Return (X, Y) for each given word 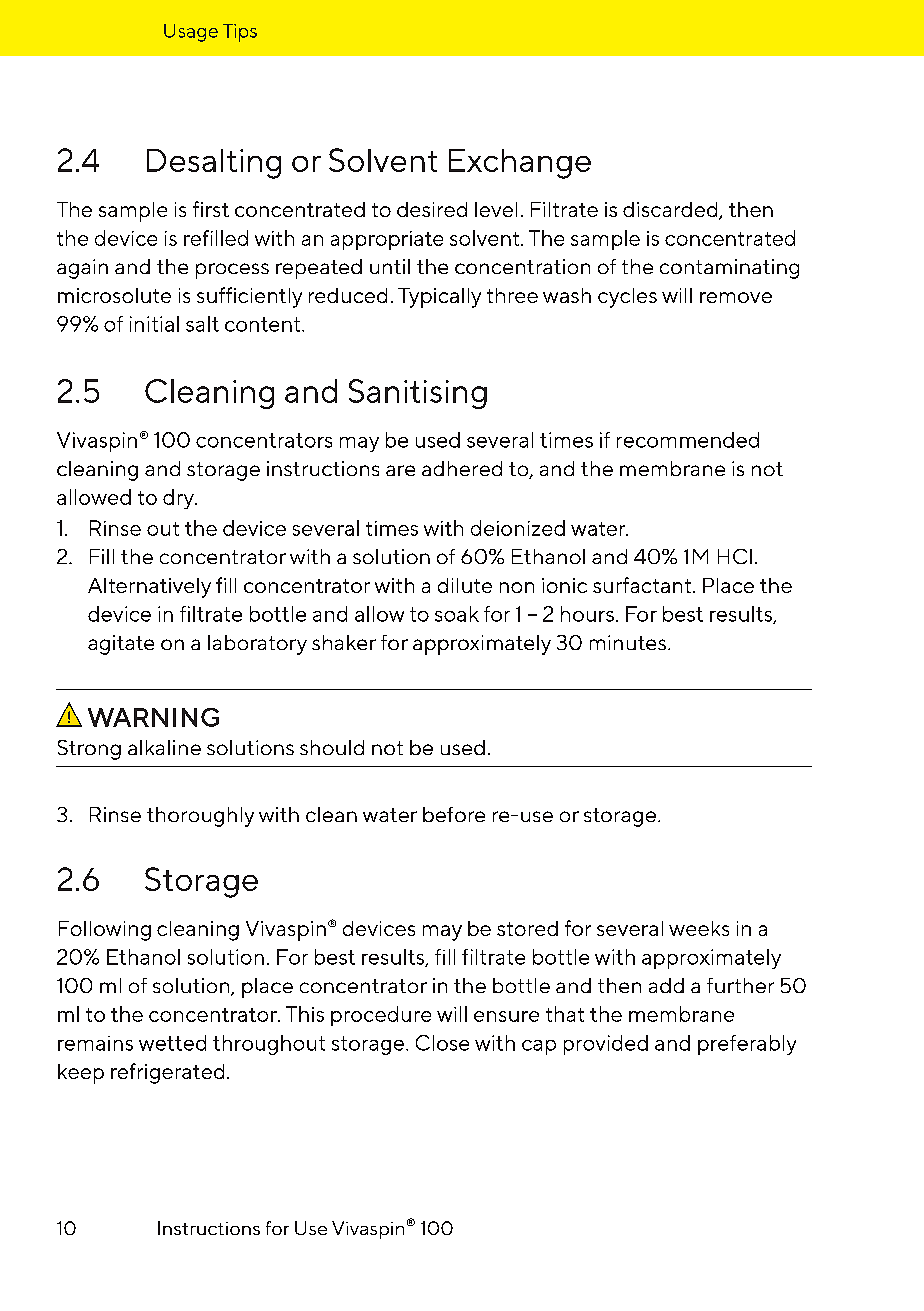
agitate (121, 645)
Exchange (520, 164)
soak (457, 614)
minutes (628, 642)
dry (179, 499)
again (82, 269)
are (400, 470)
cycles (627, 298)
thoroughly (200, 817)
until (390, 266)
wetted (172, 1043)
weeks (699, 928)
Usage (191, 33)
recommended (688, 440)
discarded (671, 211)
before (454, 814)
